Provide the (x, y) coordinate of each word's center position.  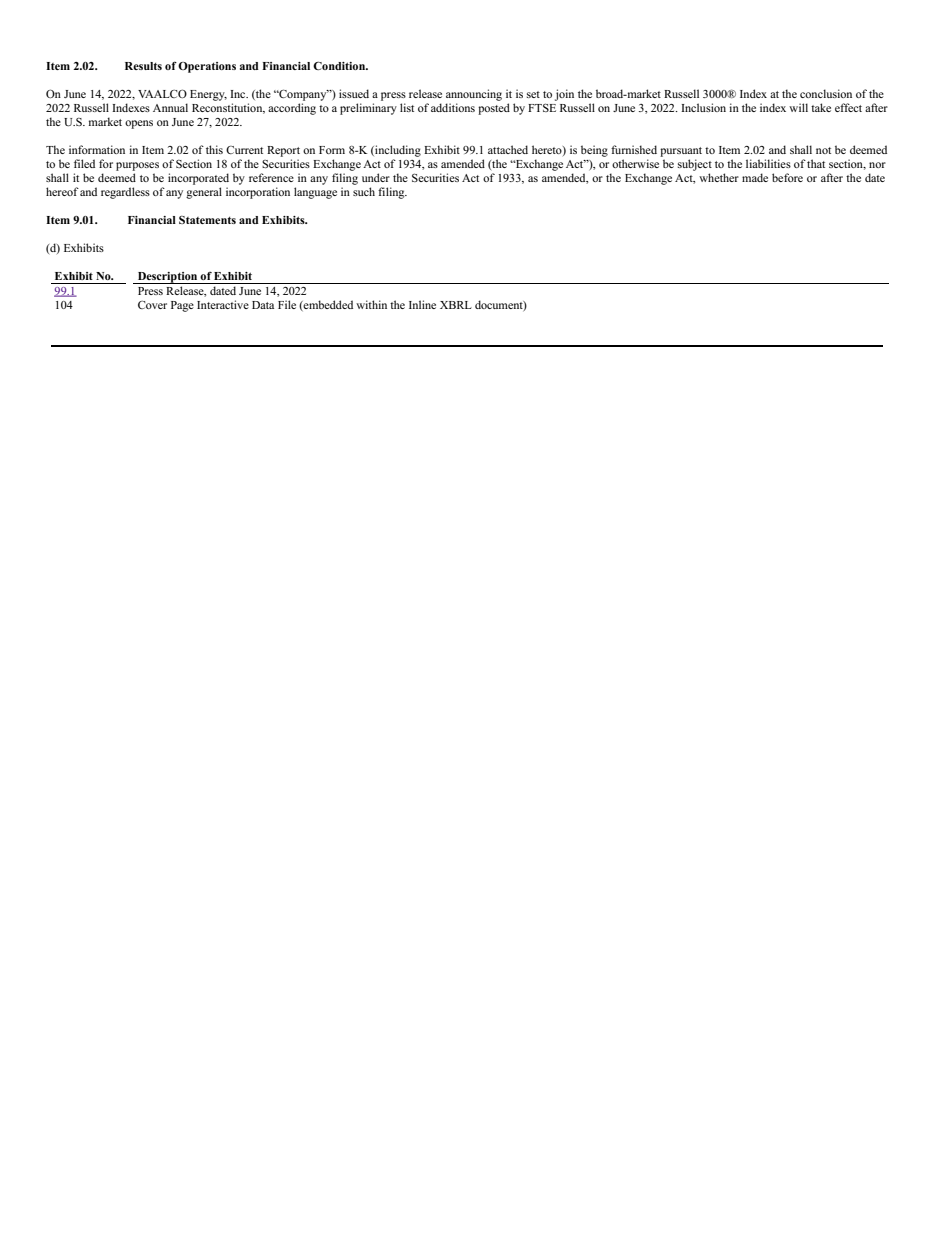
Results (143, 66)
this (214, 149)
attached (508, 149)
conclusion (826, 93)
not (823, 150)
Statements (207, 220)
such (364, 191)
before (787, 177)
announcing (474, 95)
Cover (152, 305)
